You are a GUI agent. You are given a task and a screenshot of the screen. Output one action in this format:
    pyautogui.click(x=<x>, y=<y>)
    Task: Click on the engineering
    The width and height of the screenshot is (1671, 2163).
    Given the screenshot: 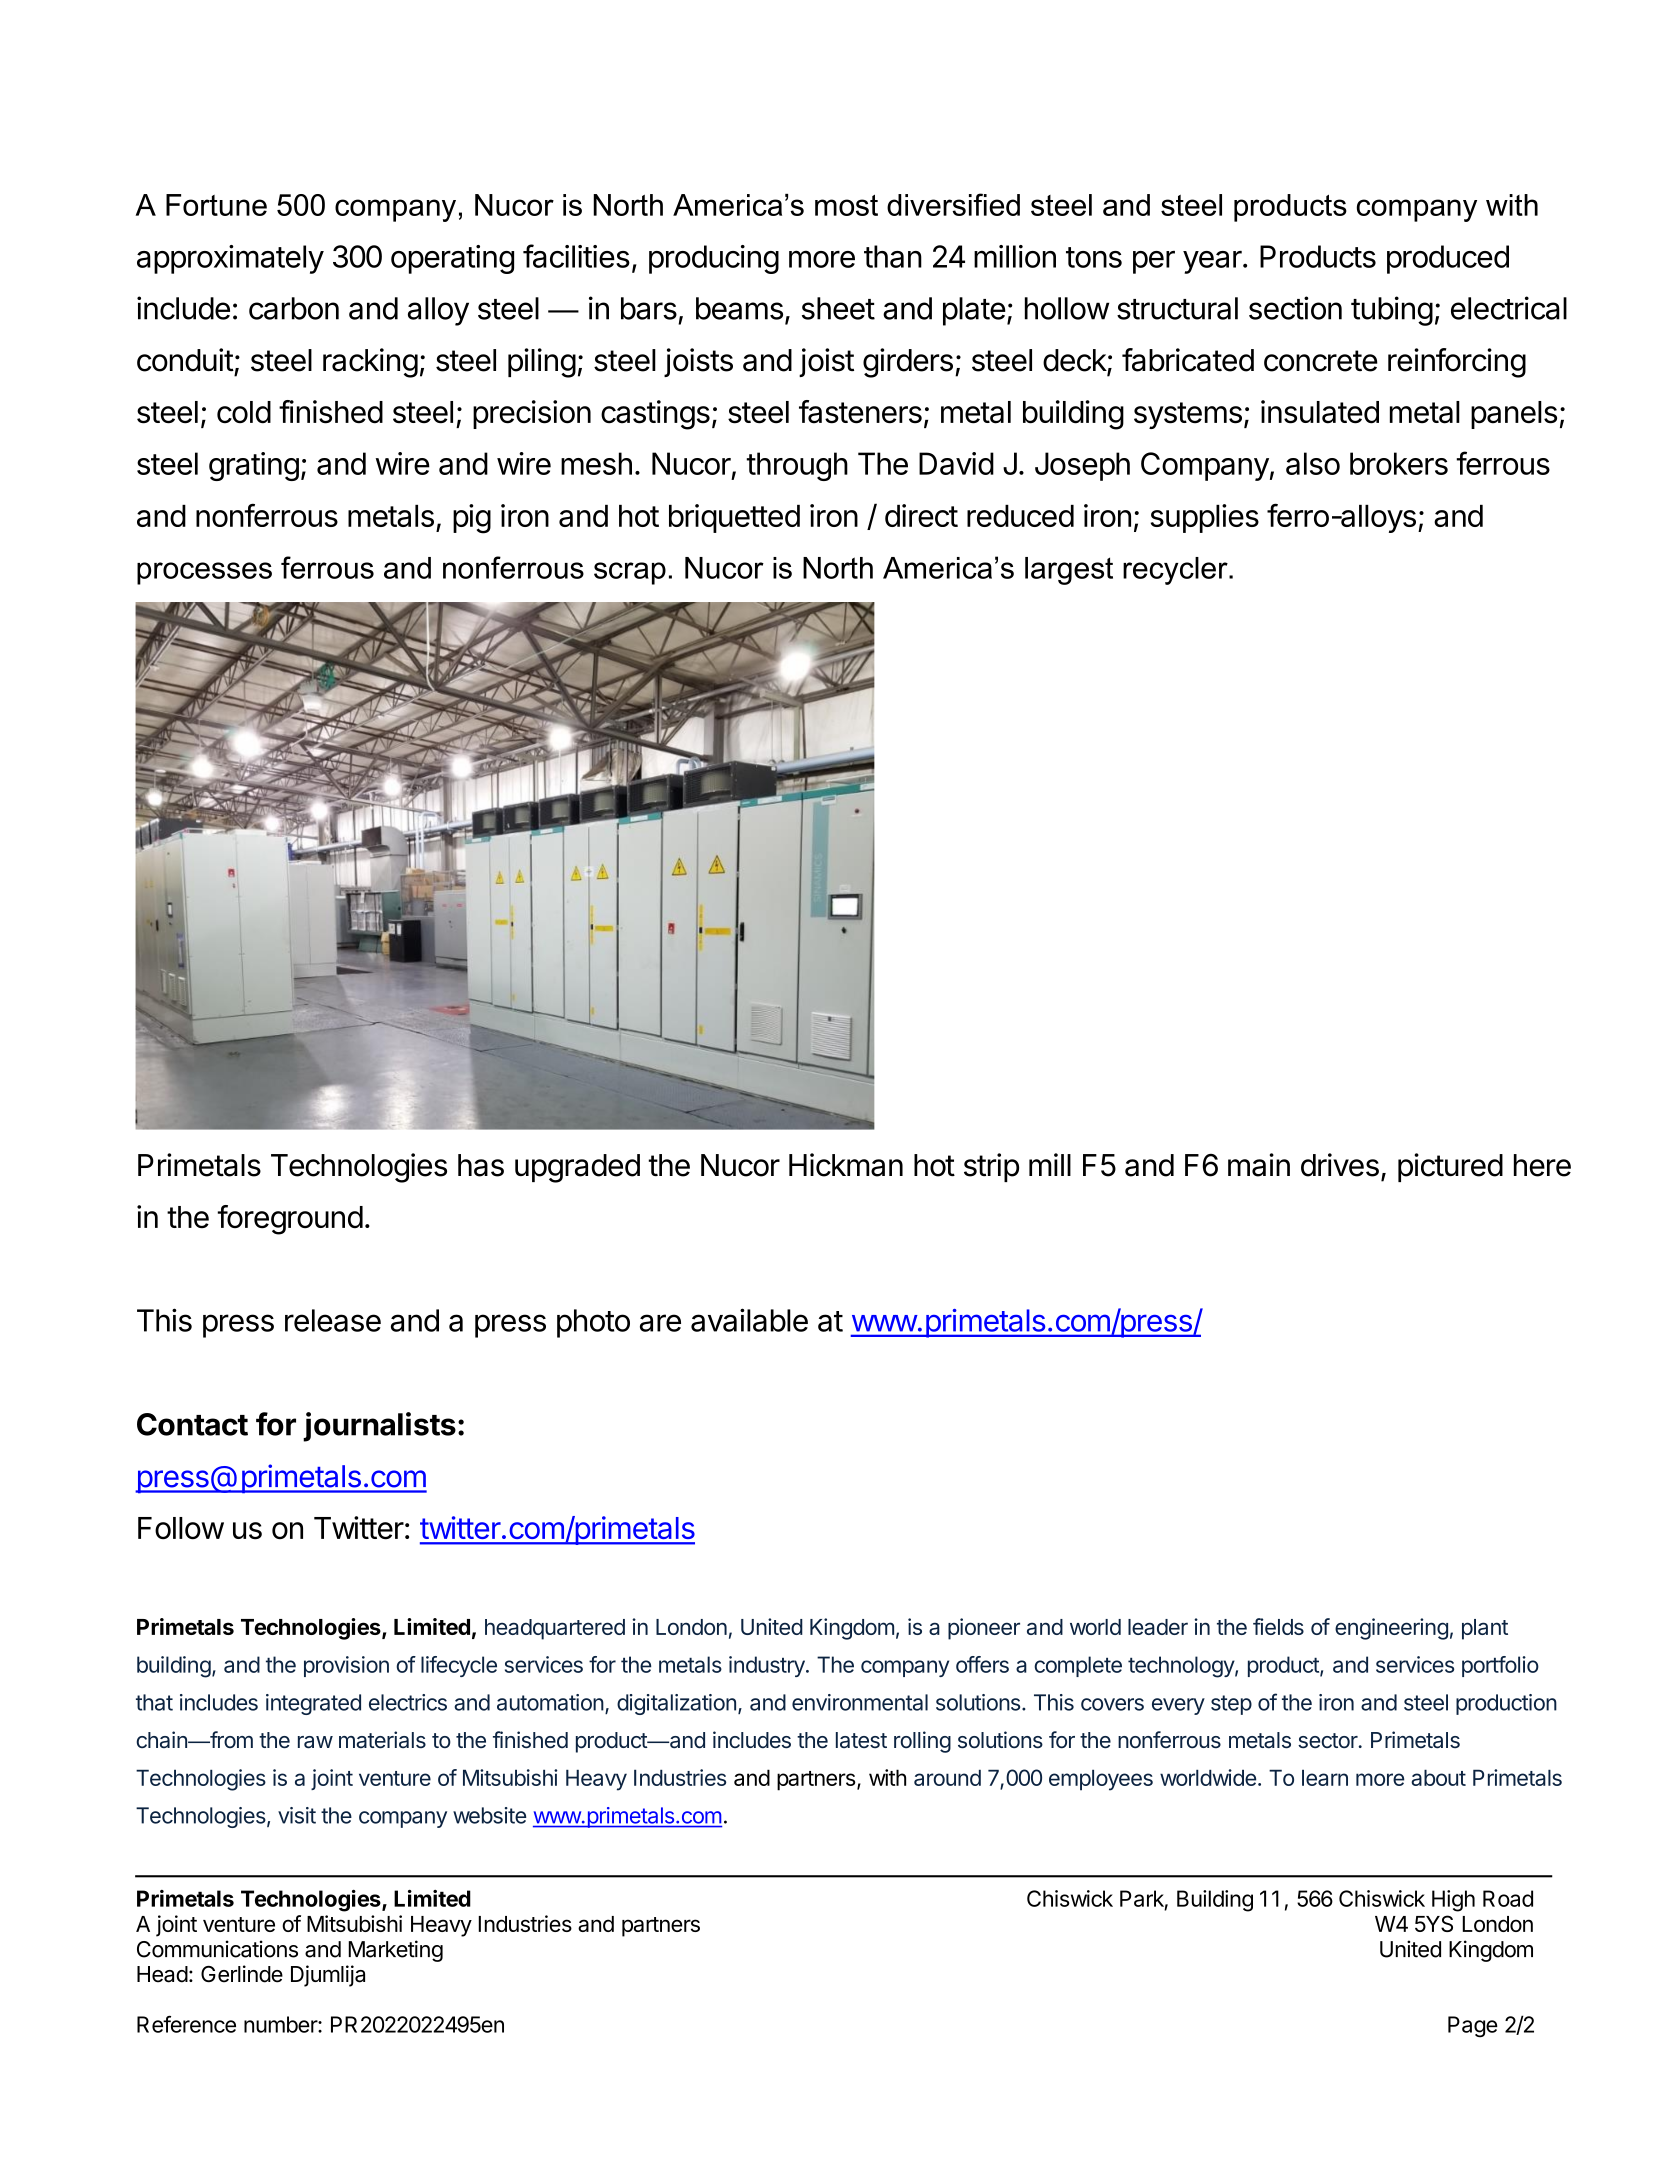 What is the action you would take?
    pyautogui.click(x=1391, y=1629)
